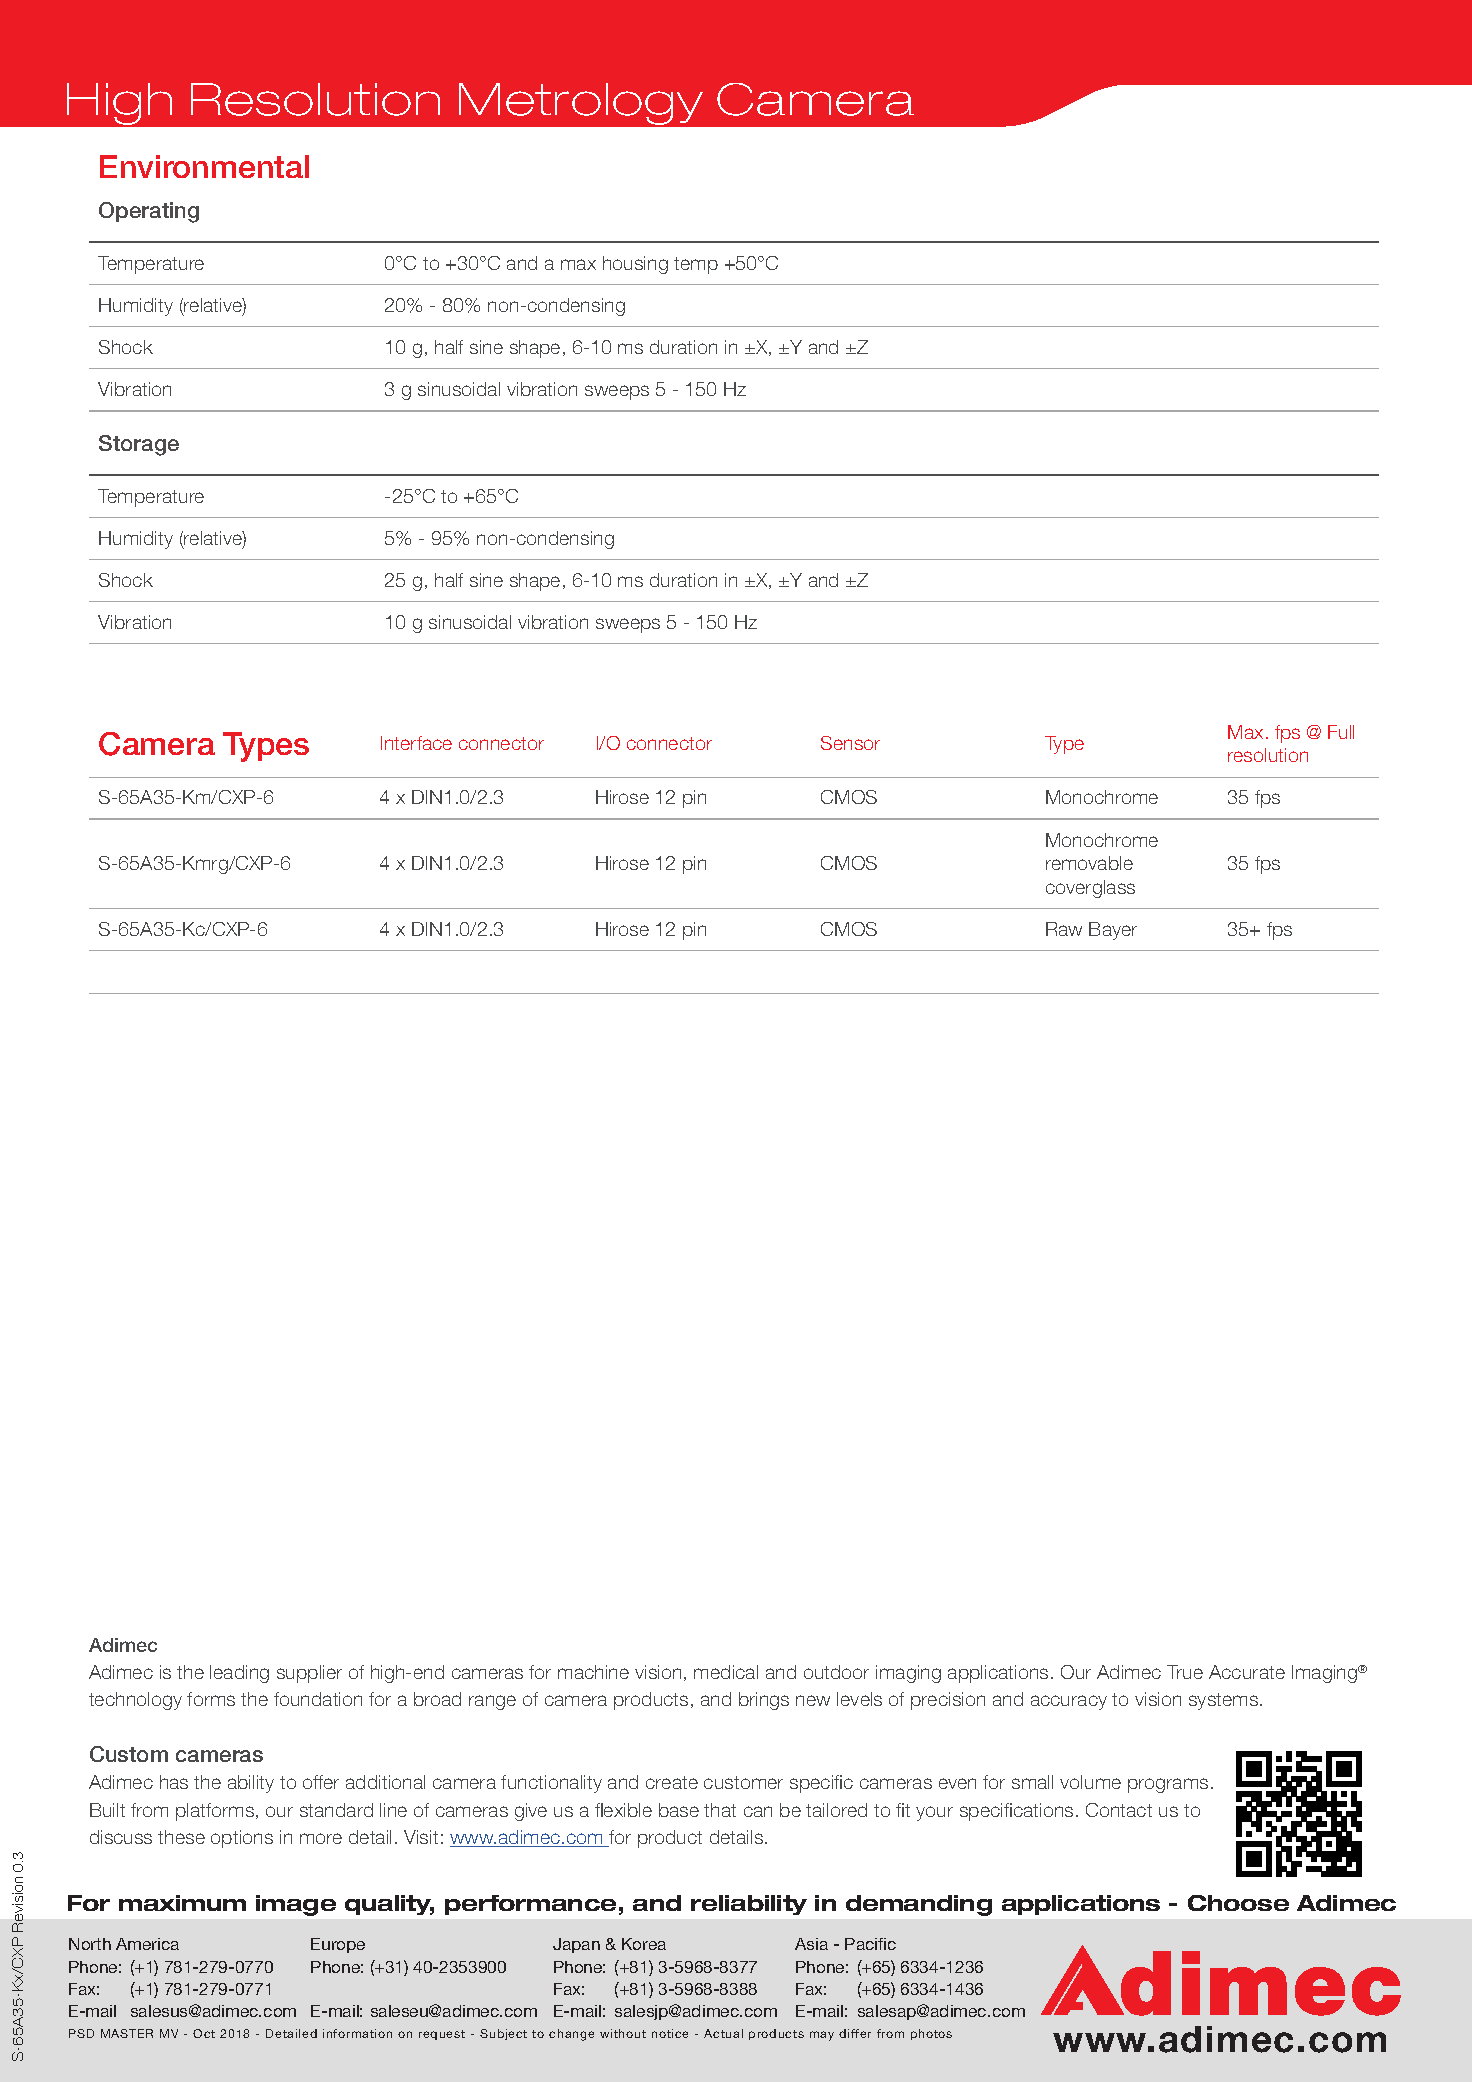 The image size is (1472, 2082). What do you see at coordinates (635, 265) in the image?
I see `housing` at bounding box center [635, 265].
